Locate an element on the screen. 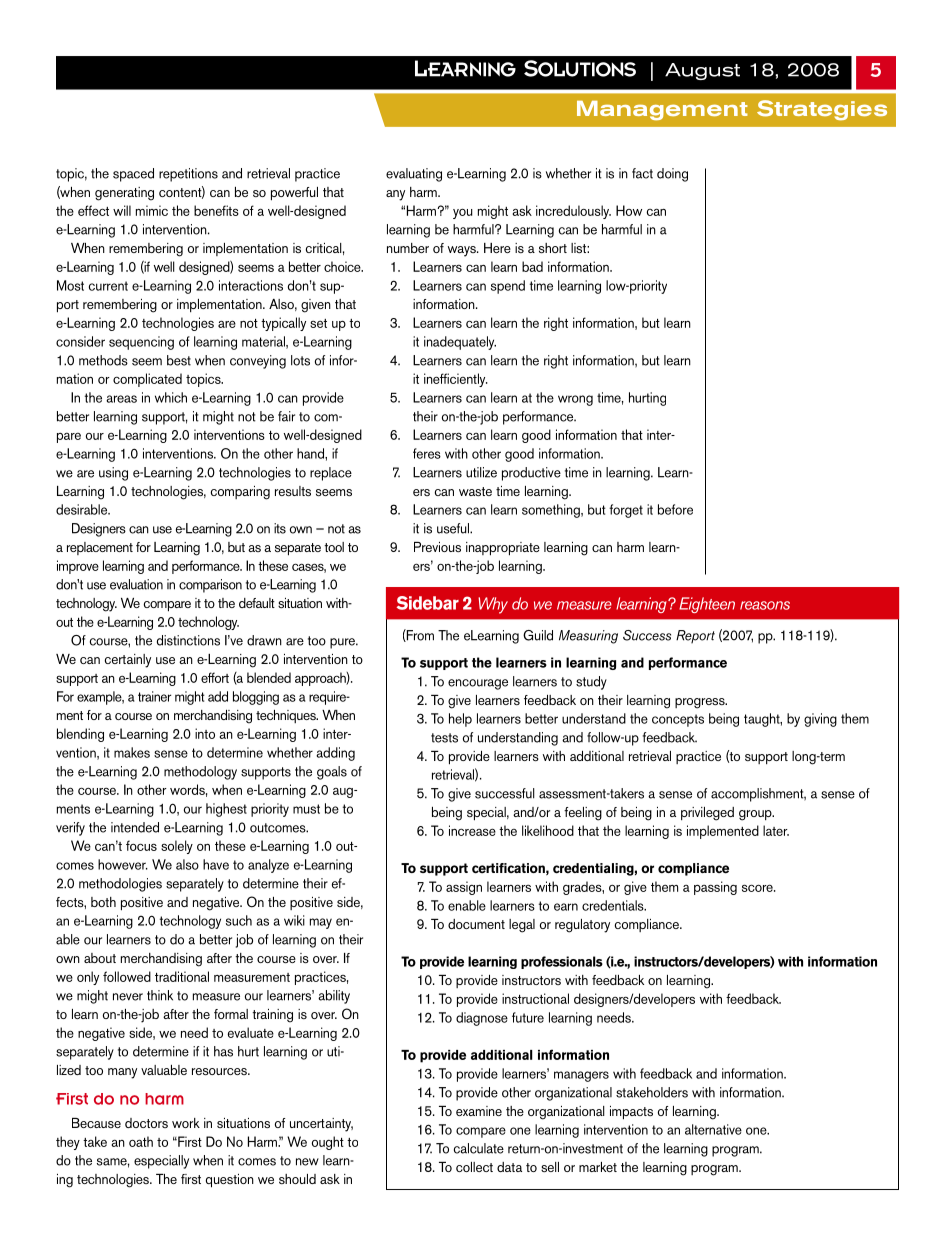  evaluating is located at coordinates (414, 175).
